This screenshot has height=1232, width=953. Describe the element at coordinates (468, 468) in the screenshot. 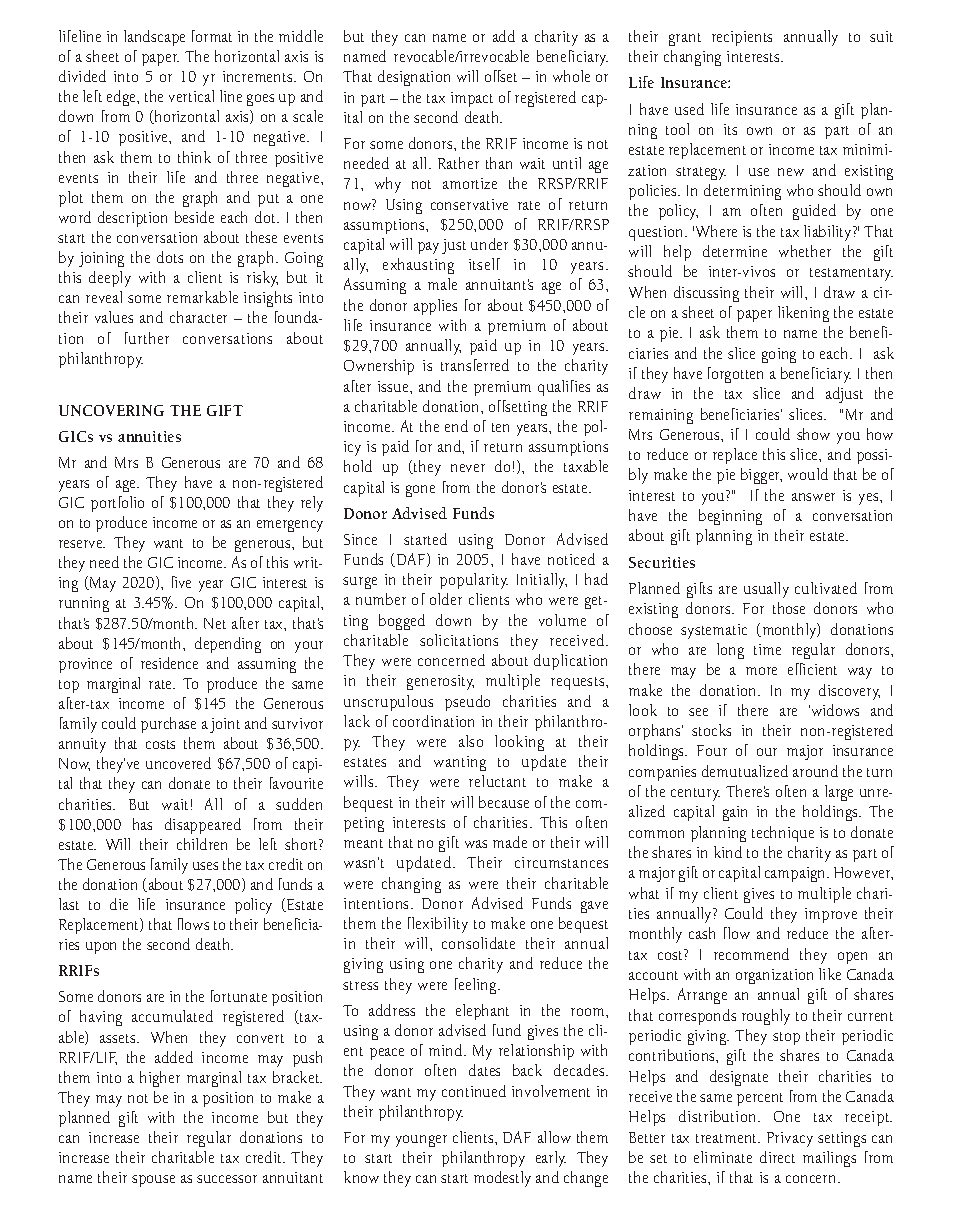

I see `never` at that location.
